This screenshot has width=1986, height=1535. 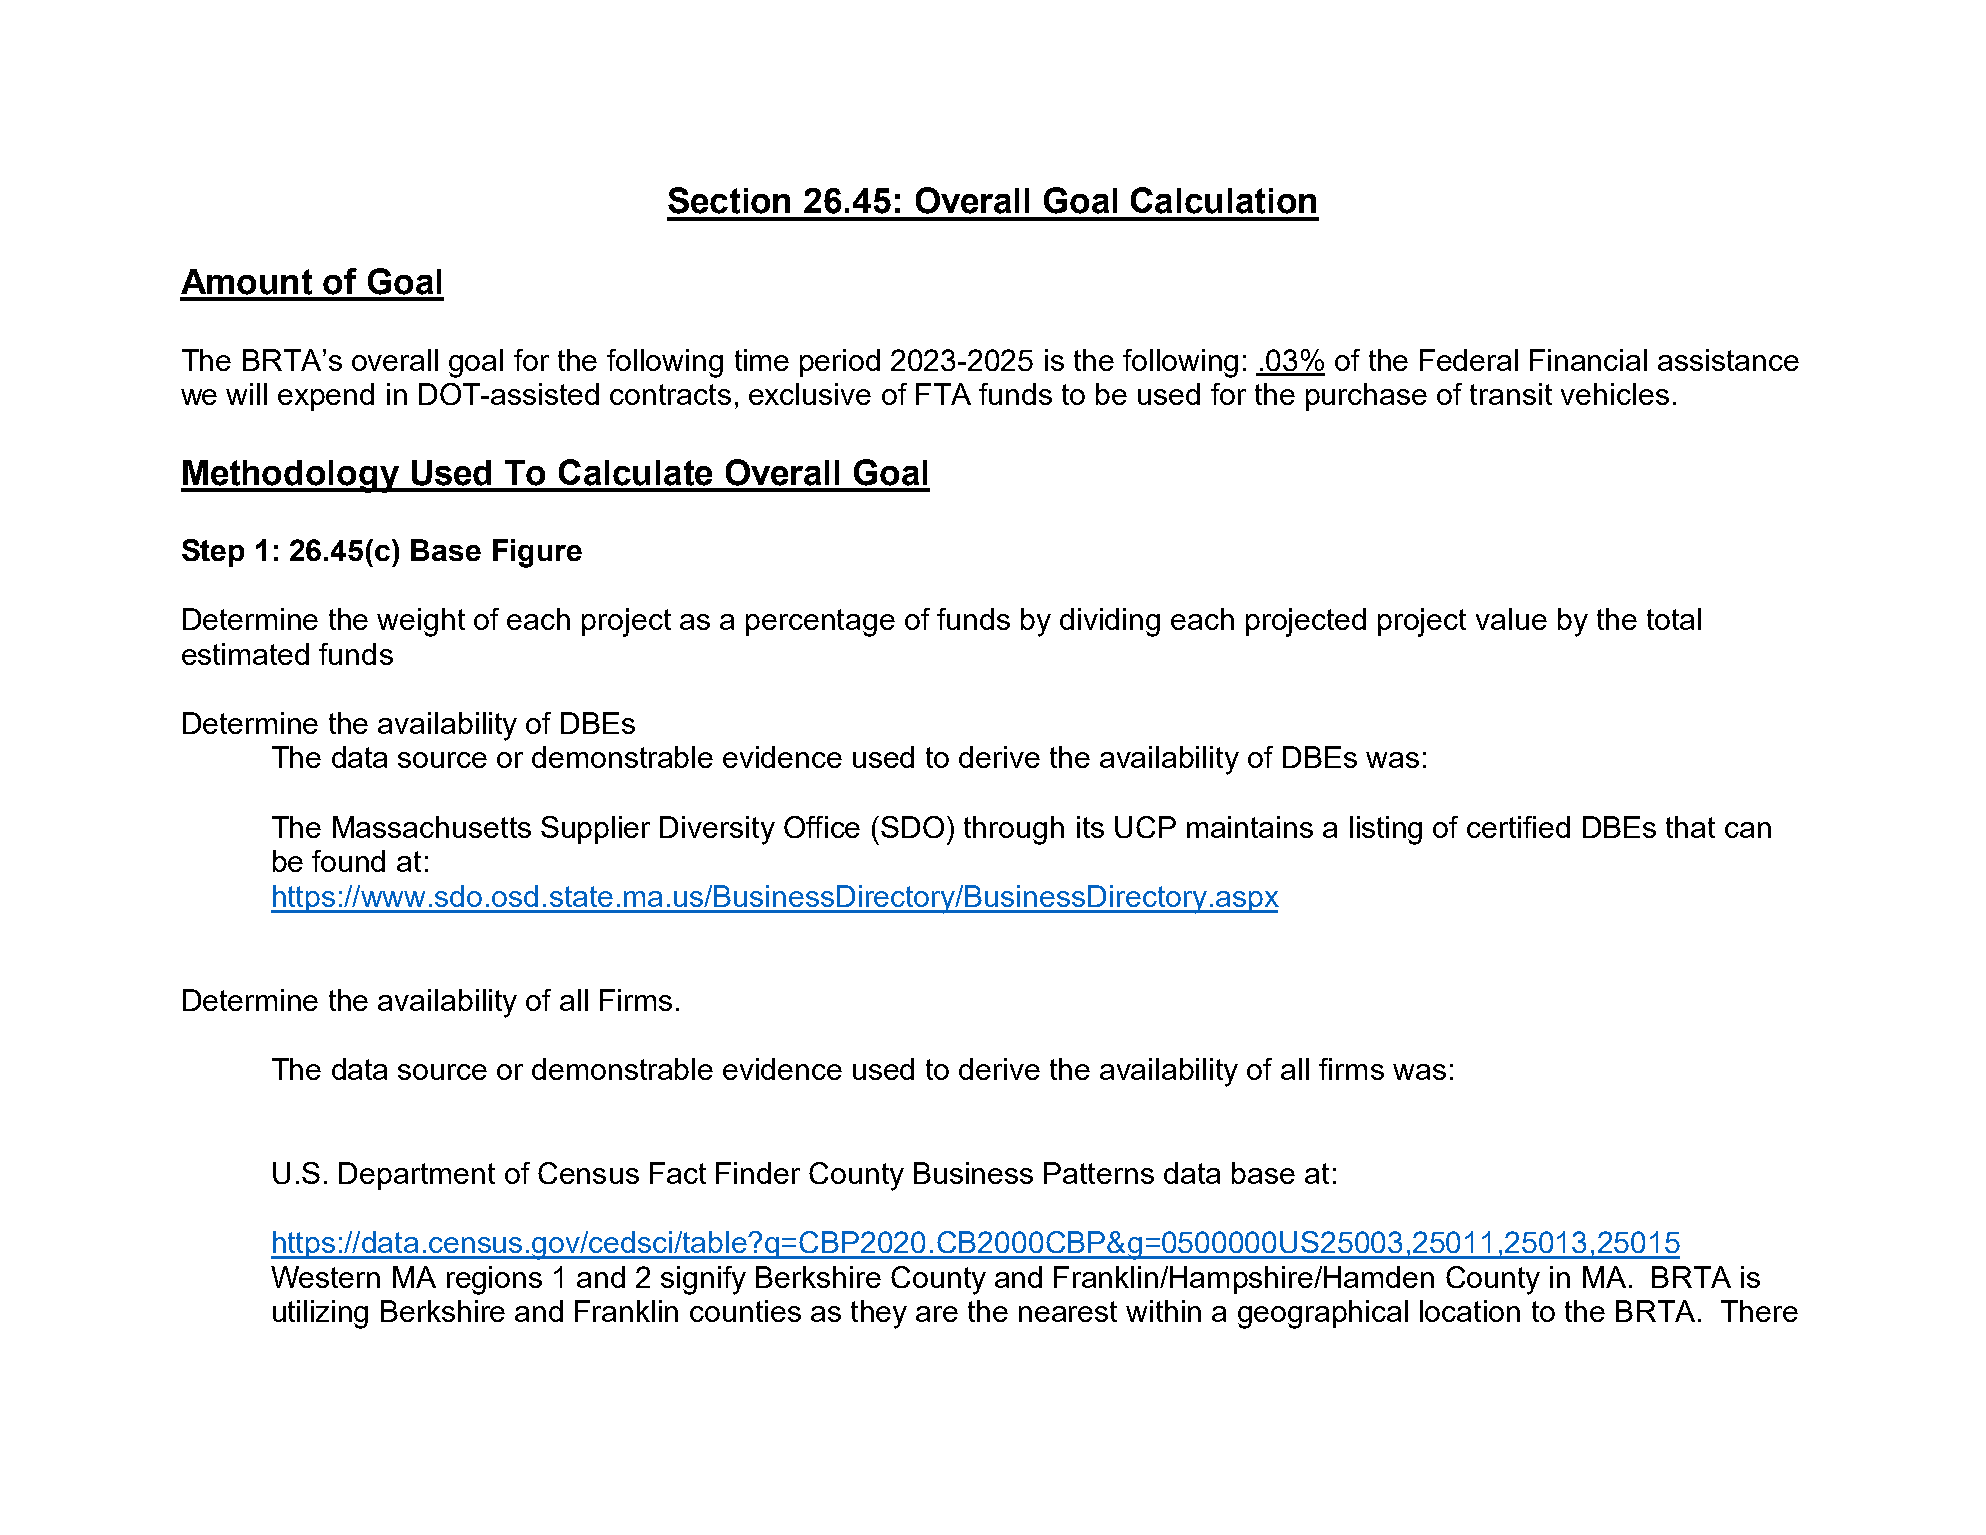 I want to click on Massachusetts, so click(x=432, y=827).
